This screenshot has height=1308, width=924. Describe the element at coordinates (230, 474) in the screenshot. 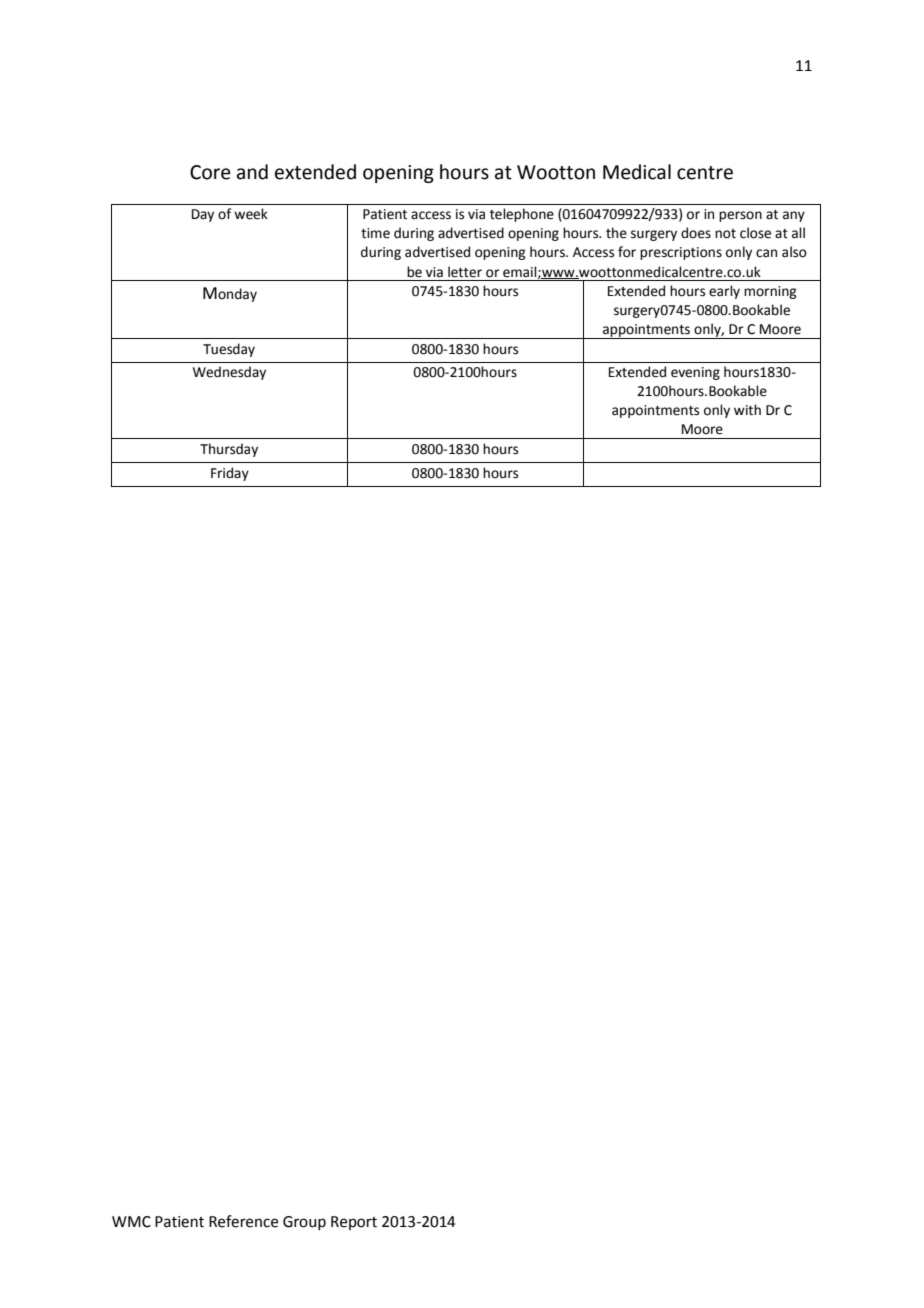

I see `Friday` at that location.
